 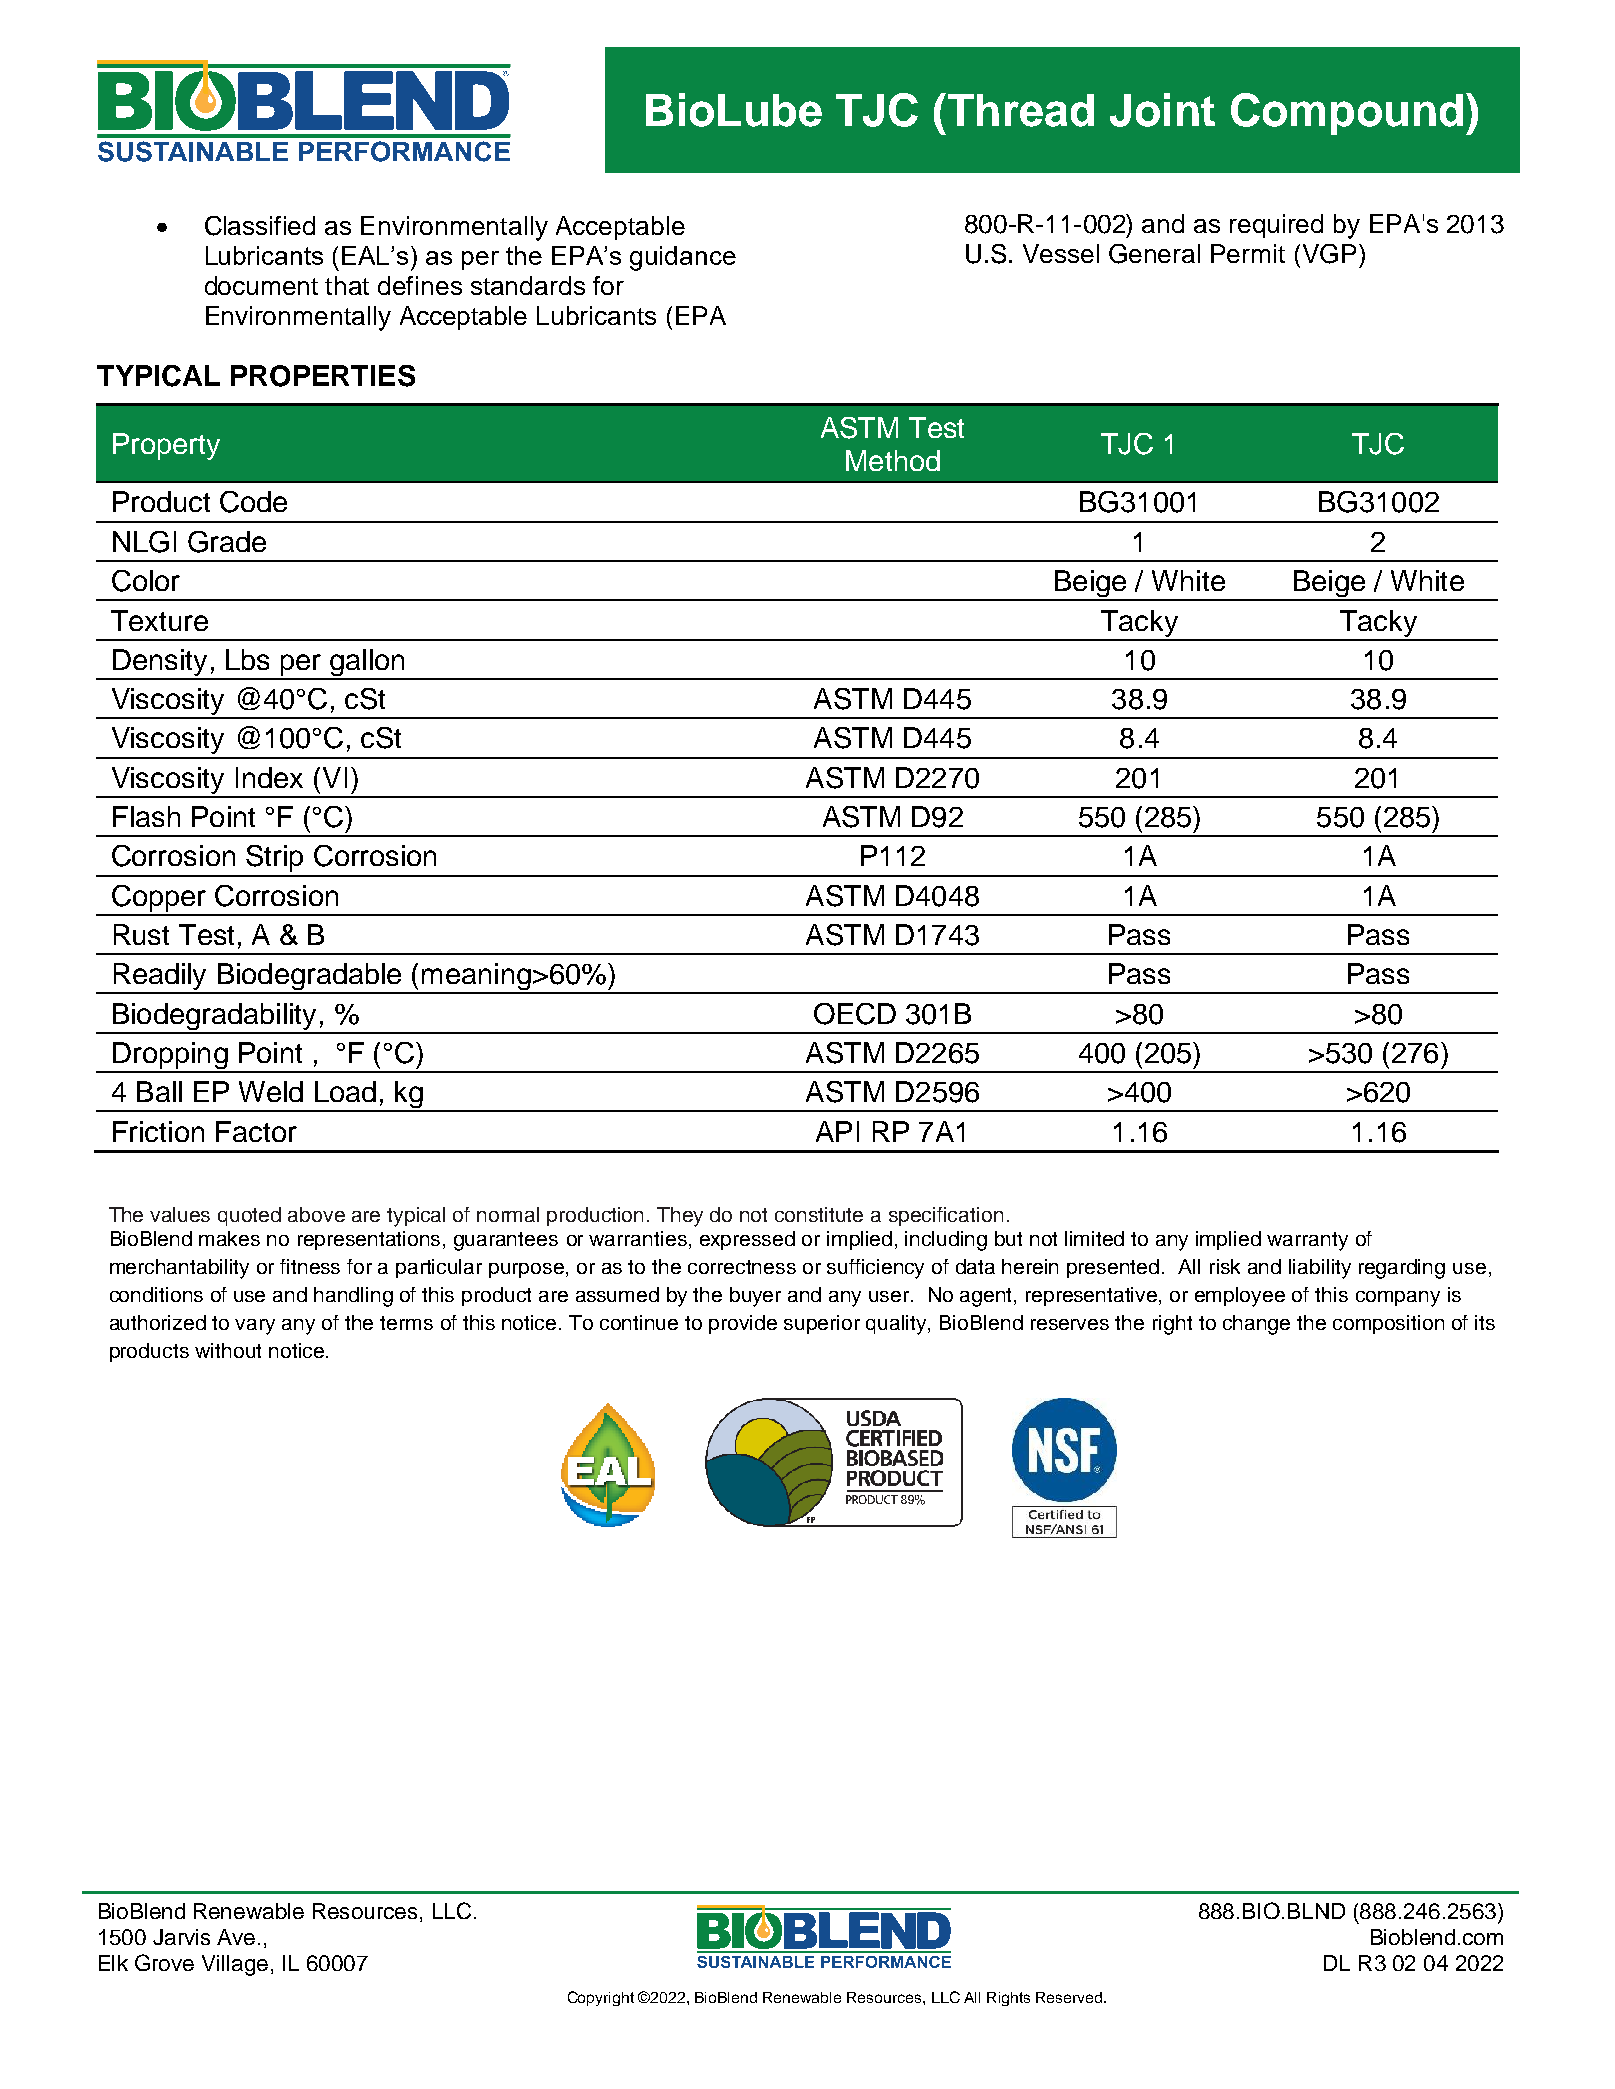 I want to click on guidance, so click(x=683, y=258).
